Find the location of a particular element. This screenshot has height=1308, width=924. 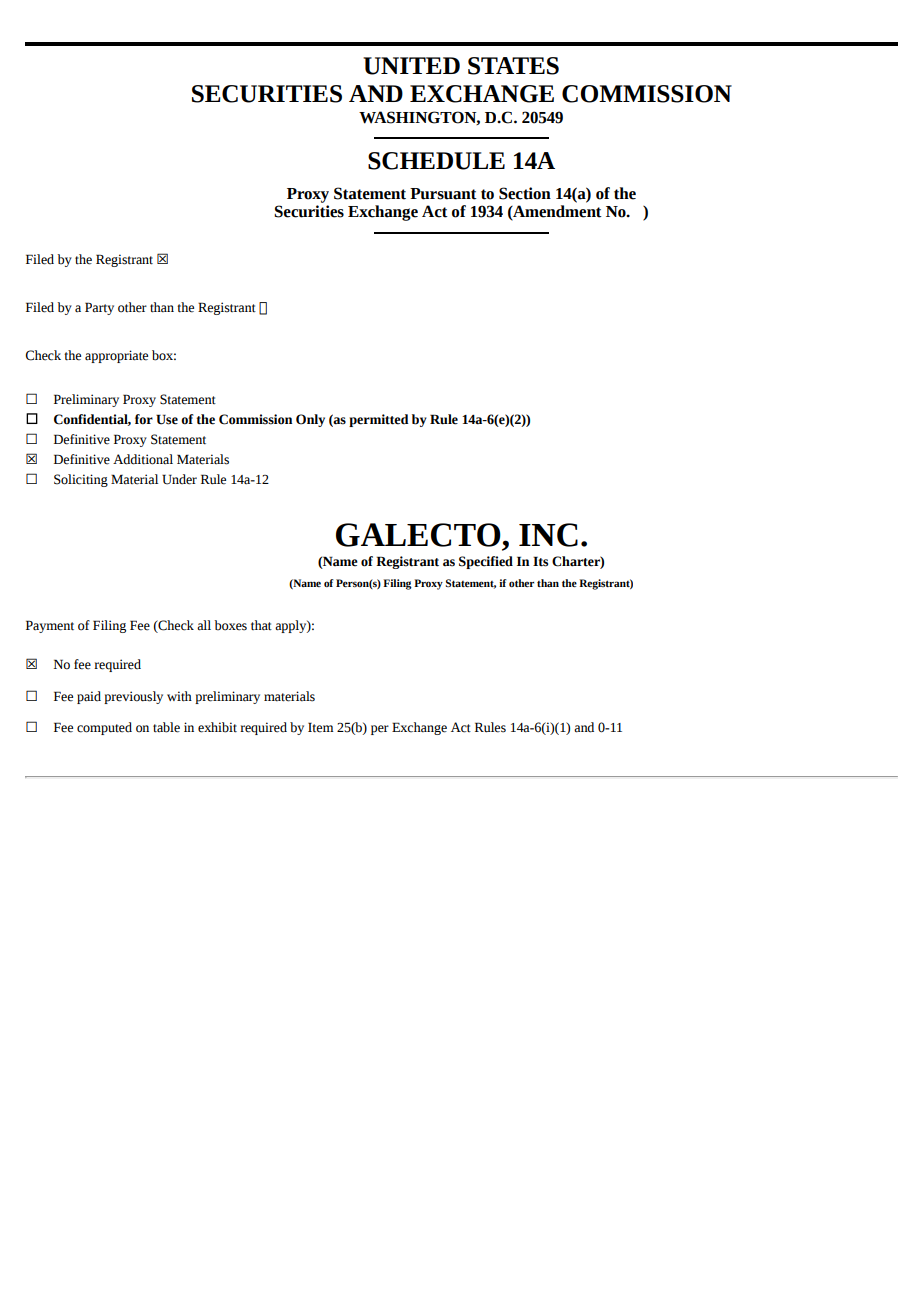

UNITED is located at coordinates (411, 66).
